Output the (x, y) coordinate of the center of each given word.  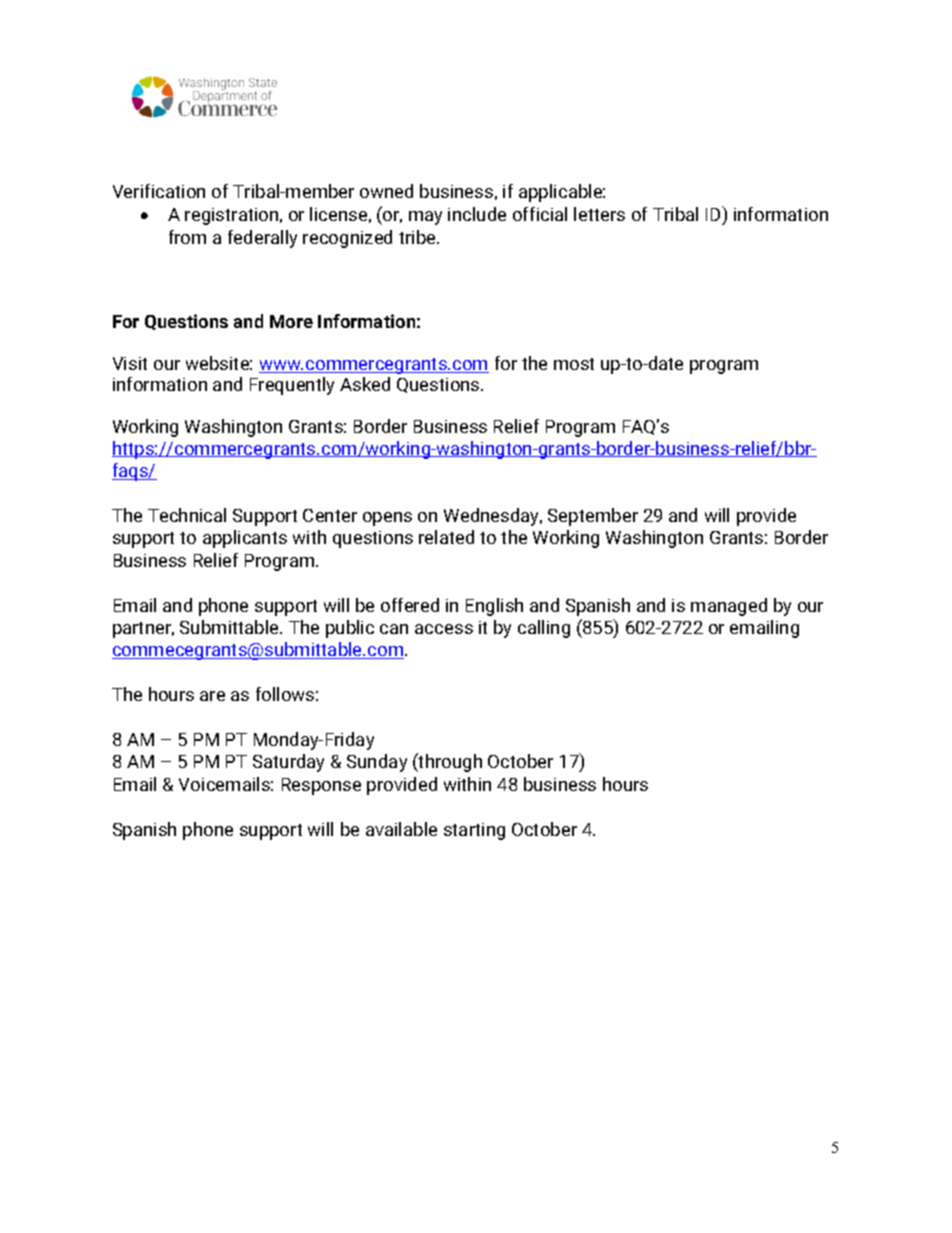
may (425, 218)
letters (599, 214)
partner (143, 630)
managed (729, 607)
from (187, 237)
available (401, 829)
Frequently (292, 386)
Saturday (288, 763)
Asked (365, 384)
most (574, 364)
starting (474, 831)
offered (410, 605)
